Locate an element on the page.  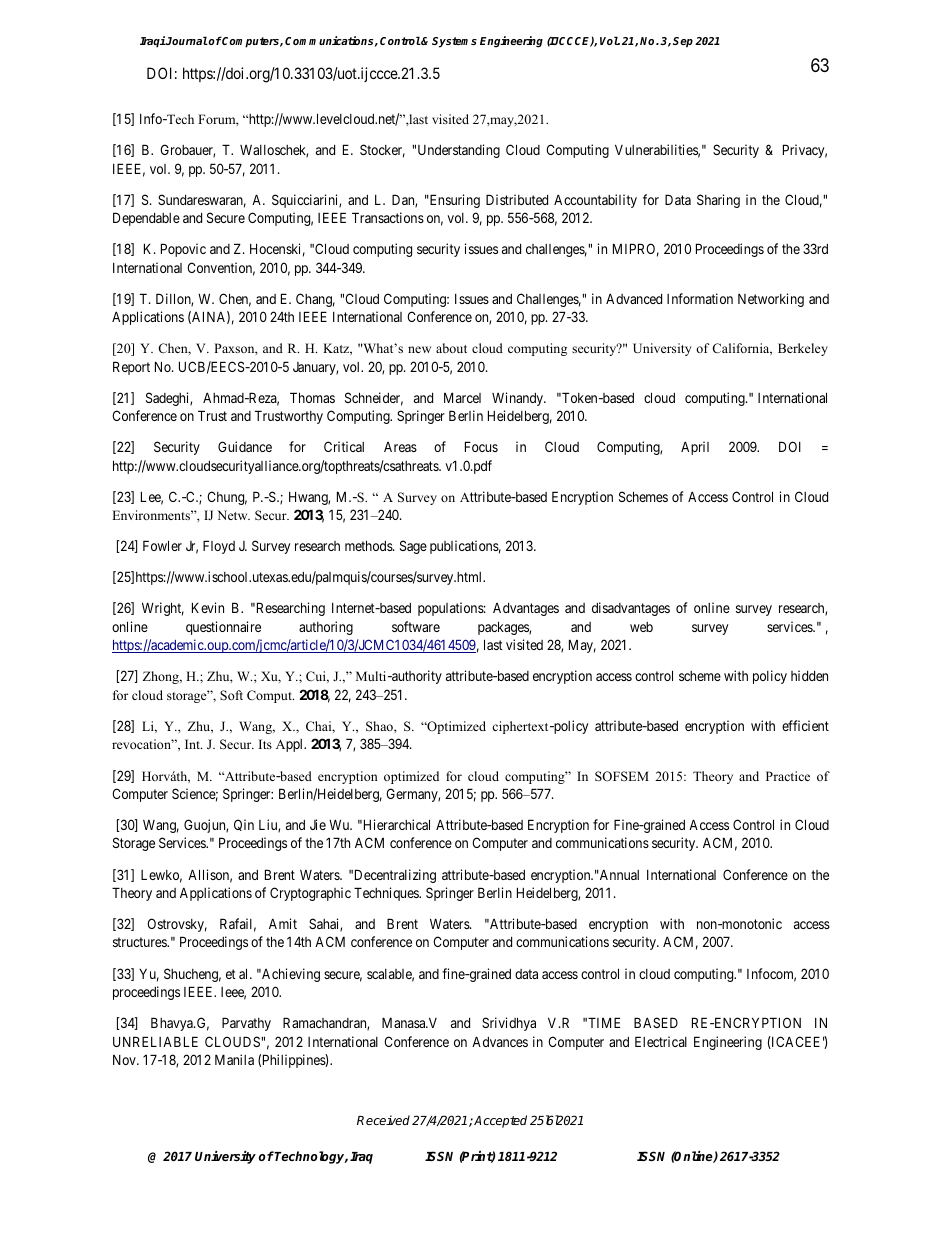
web is located at coordinates (641, 627).
